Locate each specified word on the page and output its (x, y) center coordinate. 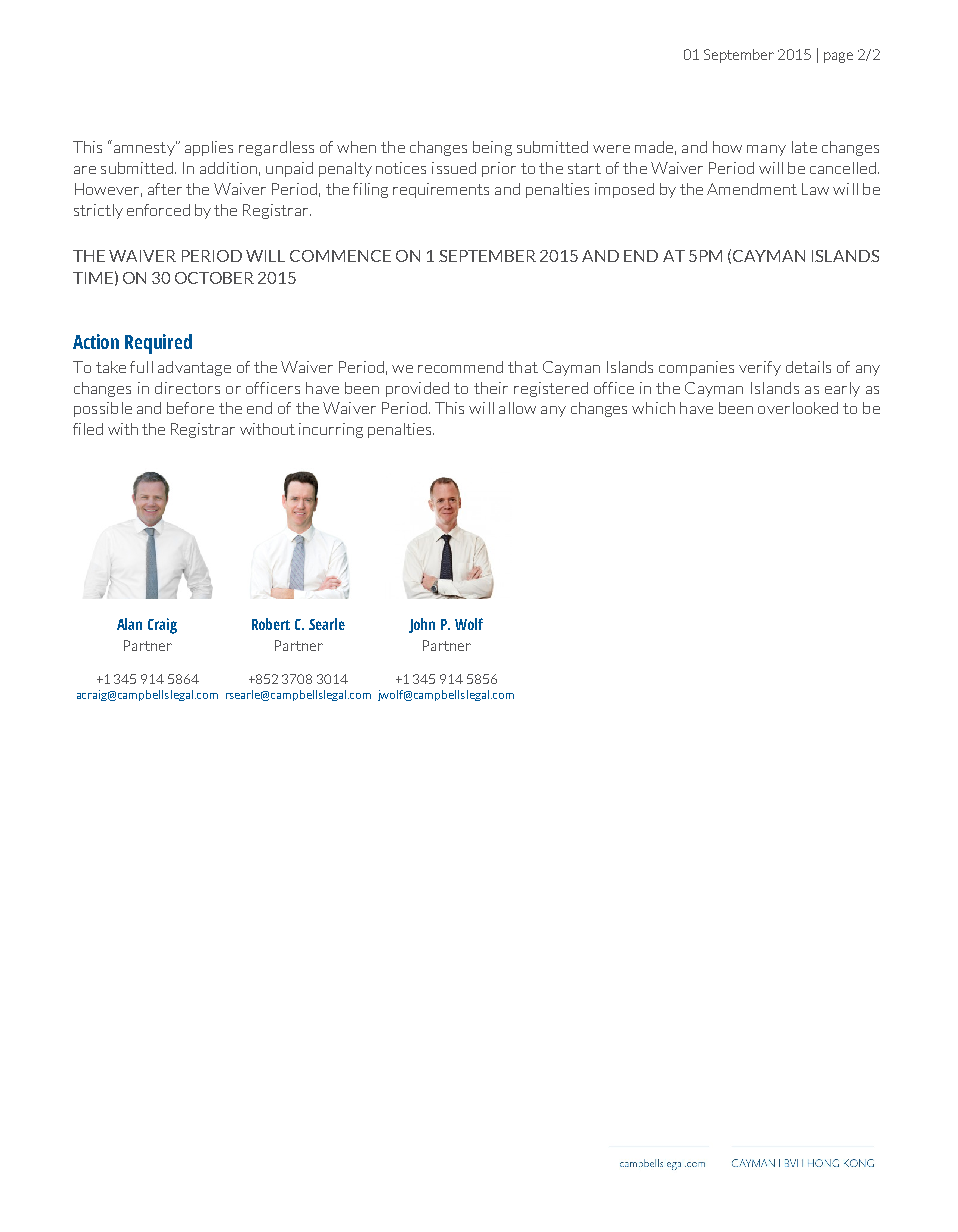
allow (517, 408)
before (190, 408)
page (838, 57)
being (492, 148)
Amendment (752, 189)
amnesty (145, 148)
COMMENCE (340, 256)
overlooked (798, 408)
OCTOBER (214, 278)
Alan (129, 624)
